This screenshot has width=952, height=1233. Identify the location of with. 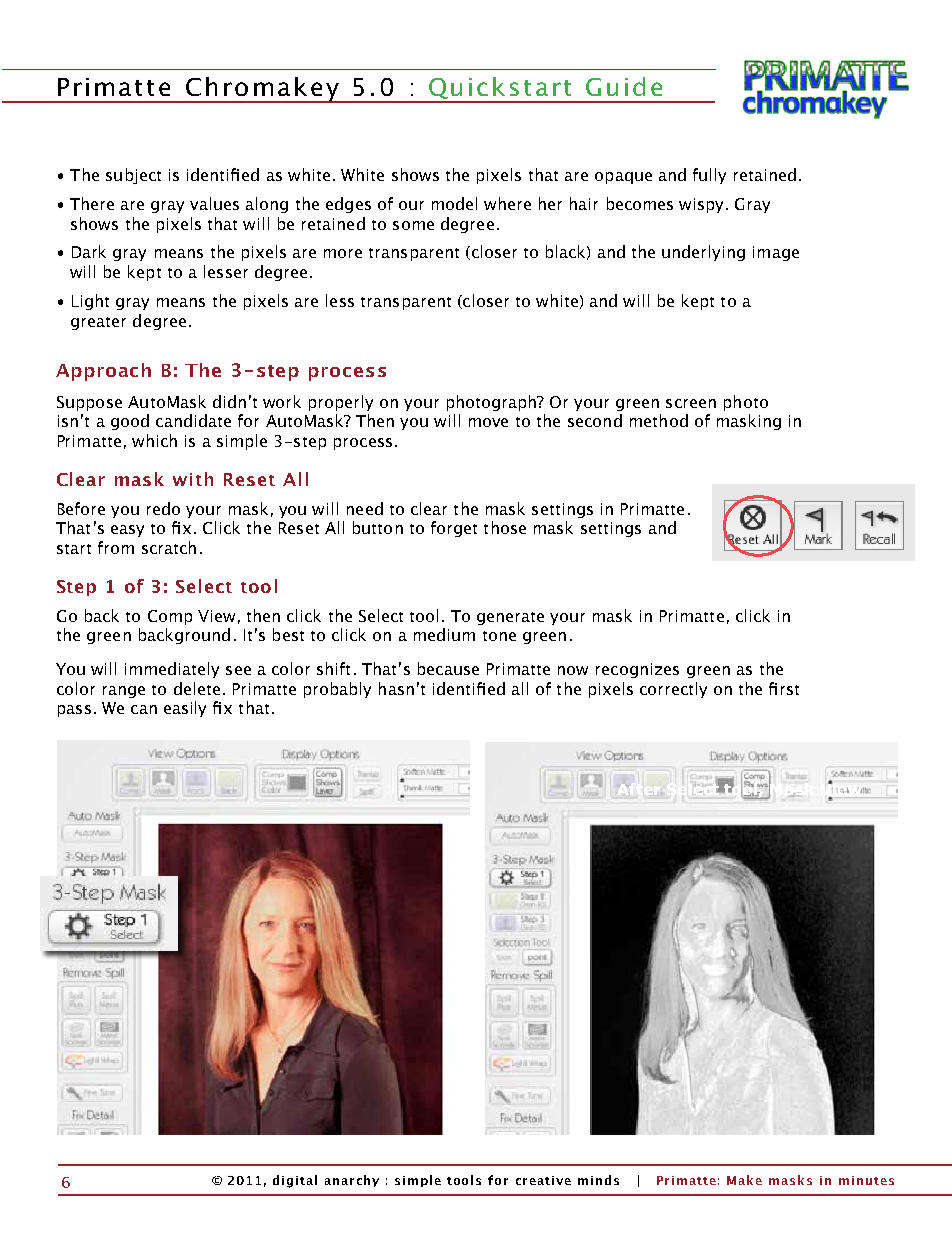
(193, 479).
